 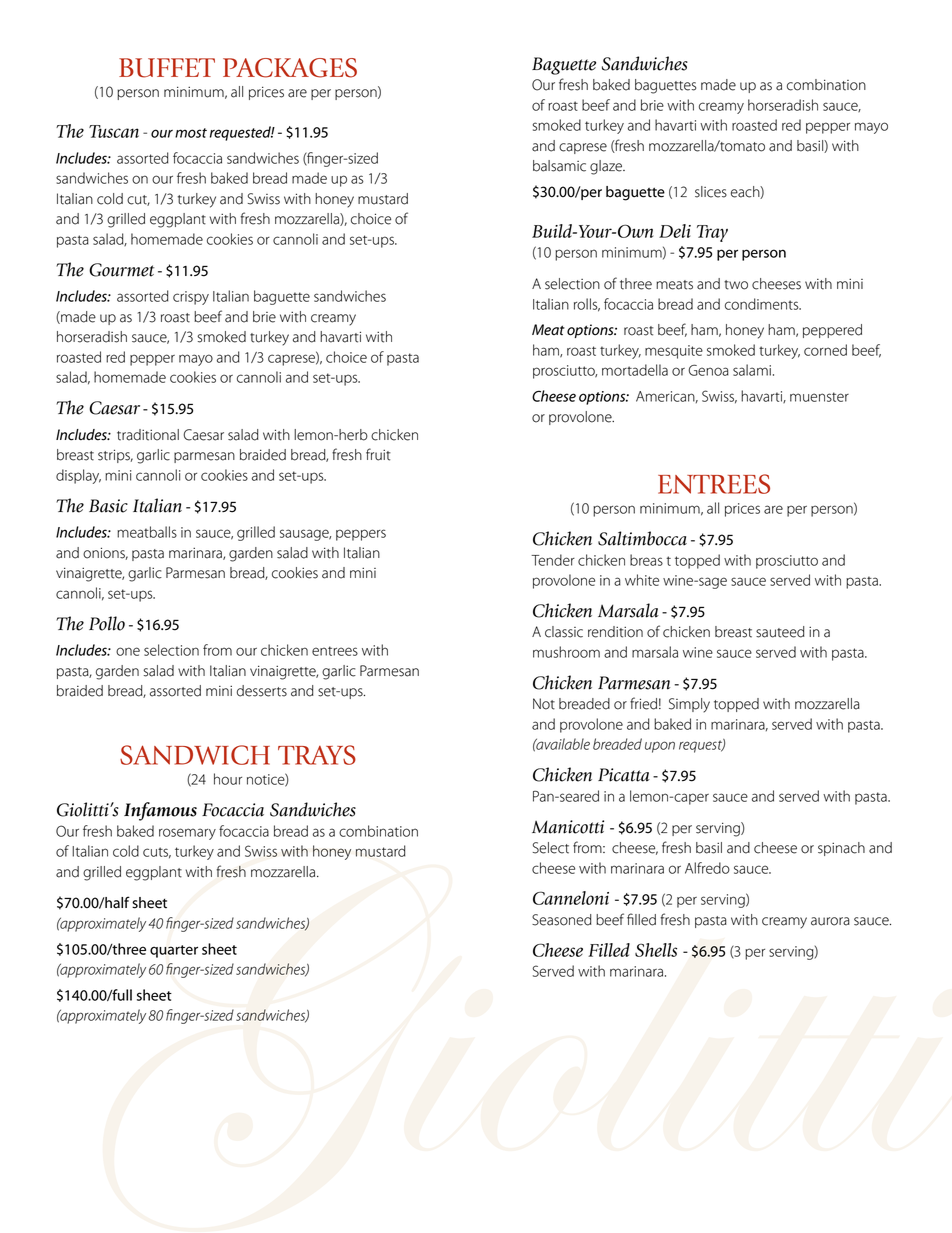 What do you see at coordinates (378, 454) in the screenshot?
I see `fruit` at bounding box center [378, 454].
